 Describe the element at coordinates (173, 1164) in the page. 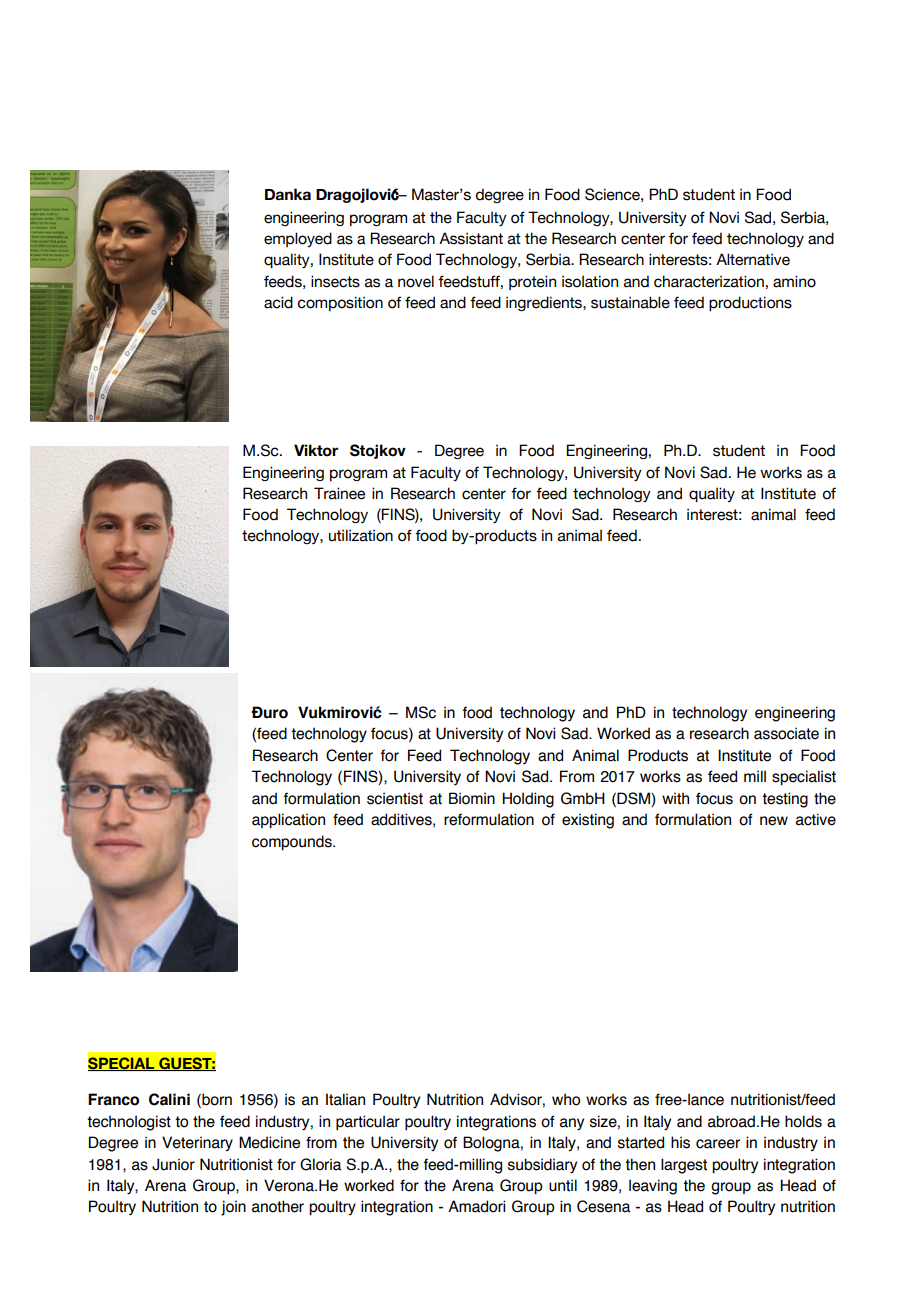

I see `Junior` at that location.
